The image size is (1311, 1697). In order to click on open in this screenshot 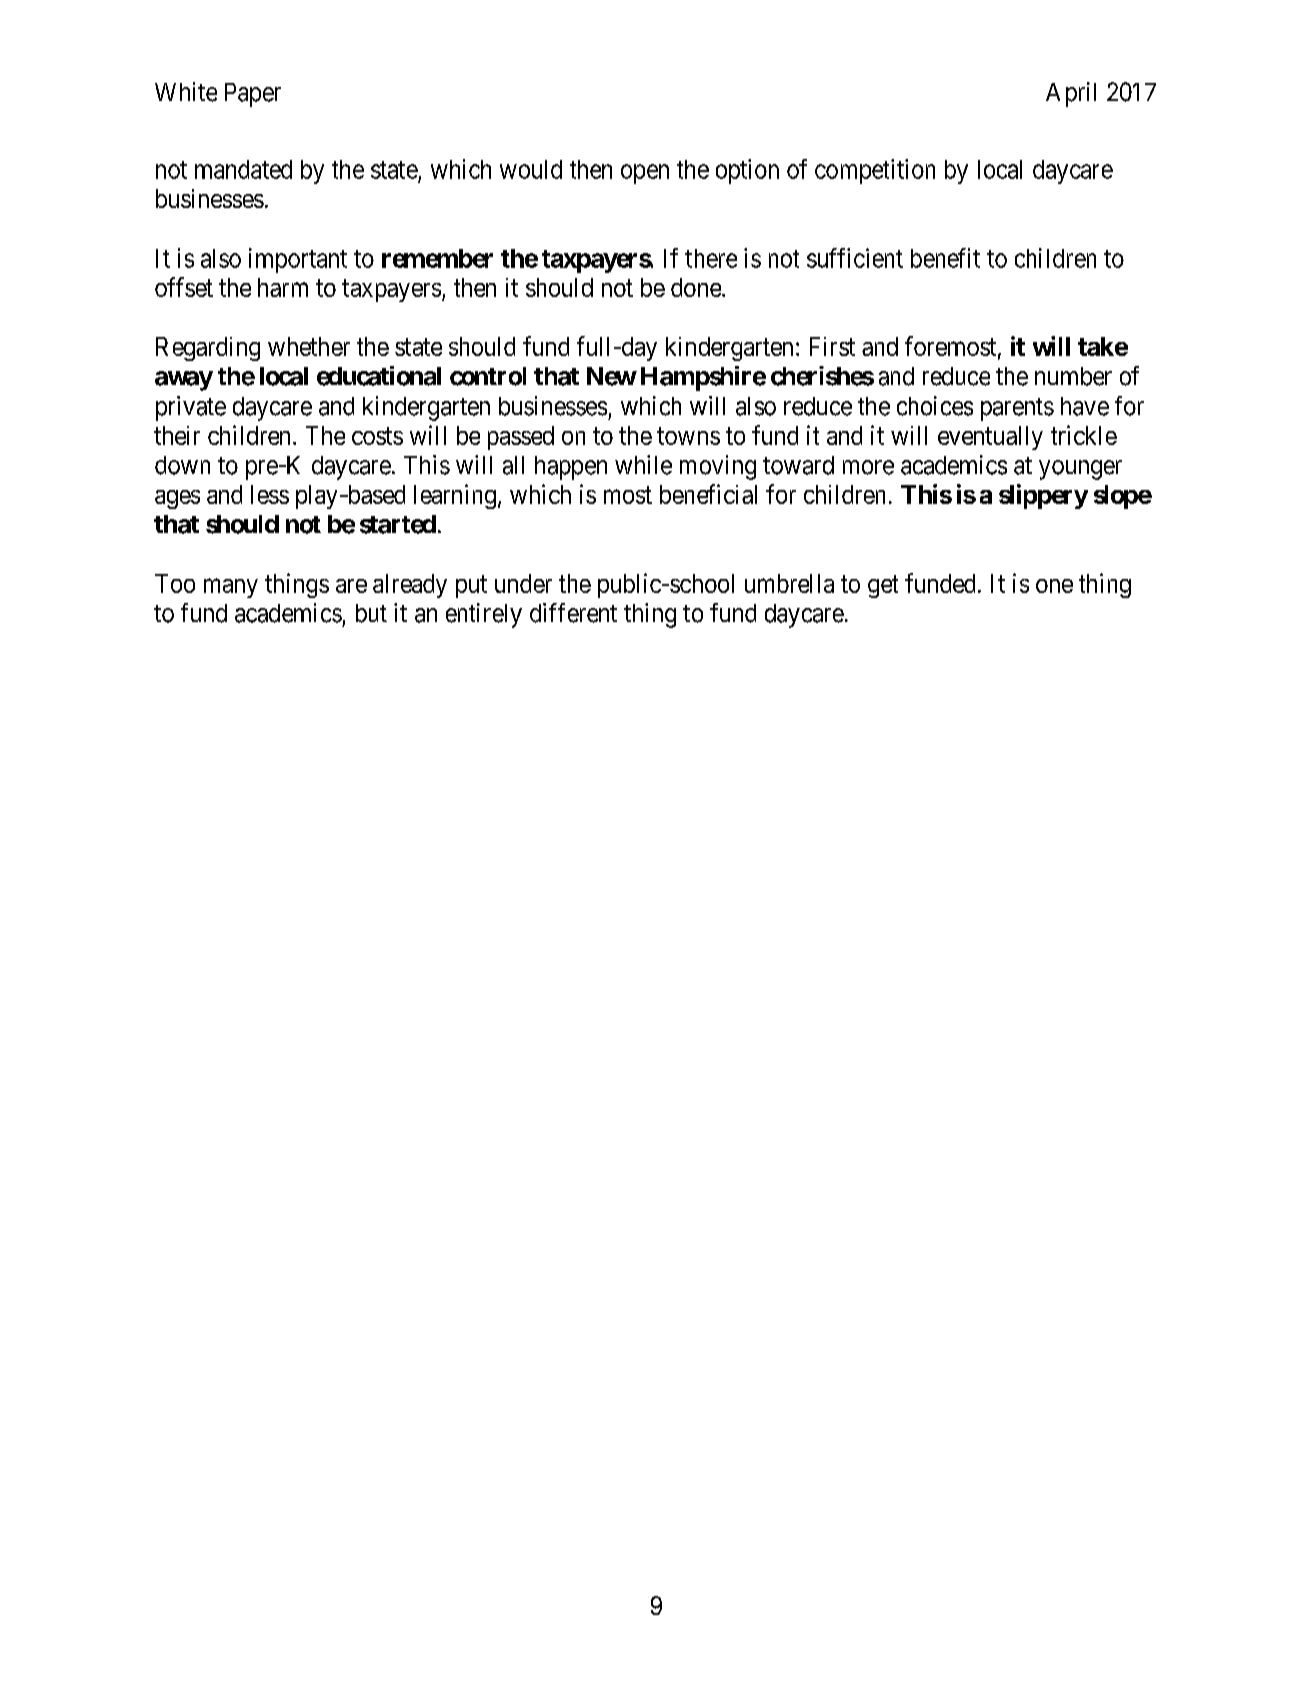, I will do `click(645, 174)`.
